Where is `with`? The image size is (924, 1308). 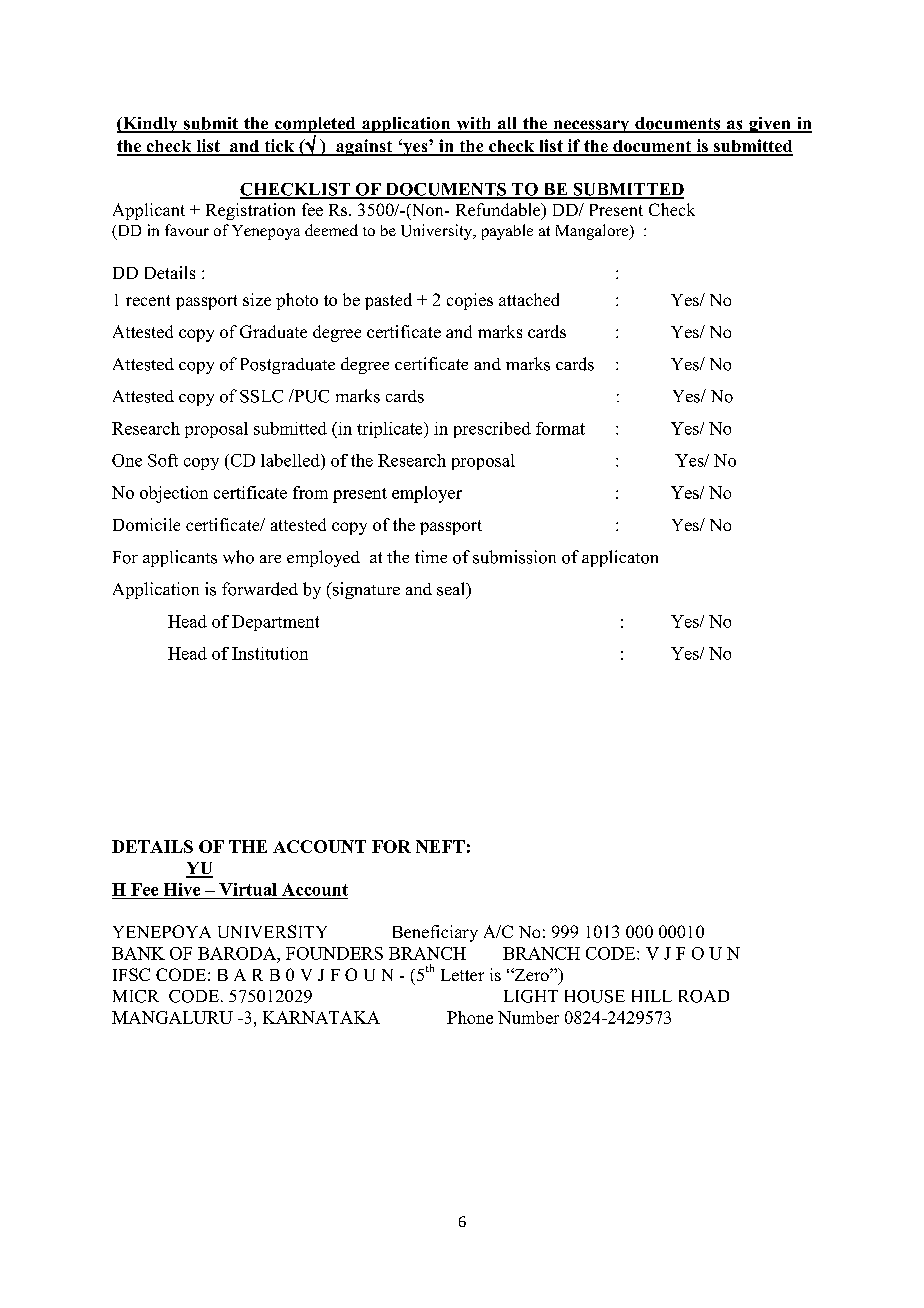 with is located at coordinates (473, 124).
